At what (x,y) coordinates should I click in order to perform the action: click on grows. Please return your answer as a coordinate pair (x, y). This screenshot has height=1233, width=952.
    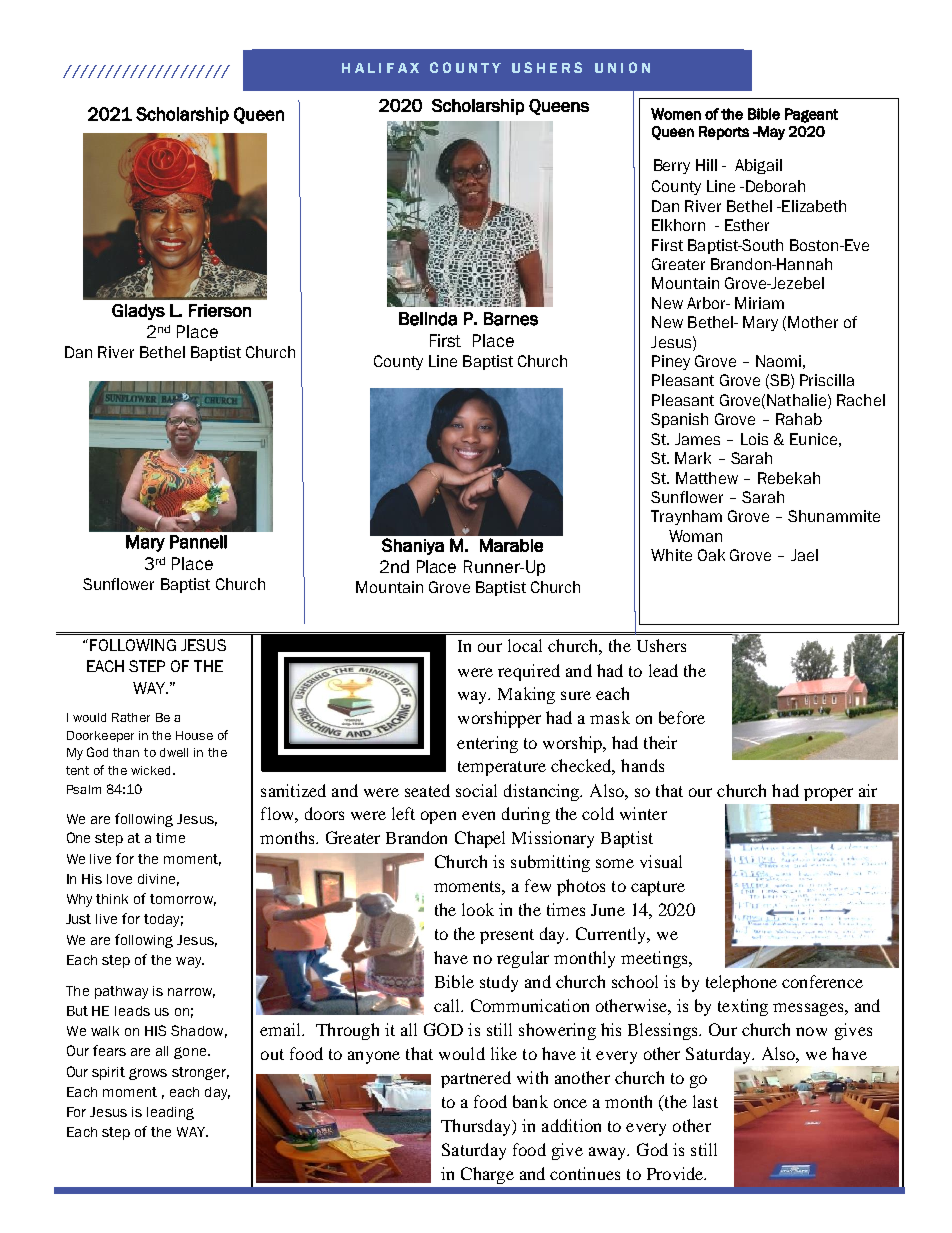
    Looking at the image, I should click on (148, 1074).
